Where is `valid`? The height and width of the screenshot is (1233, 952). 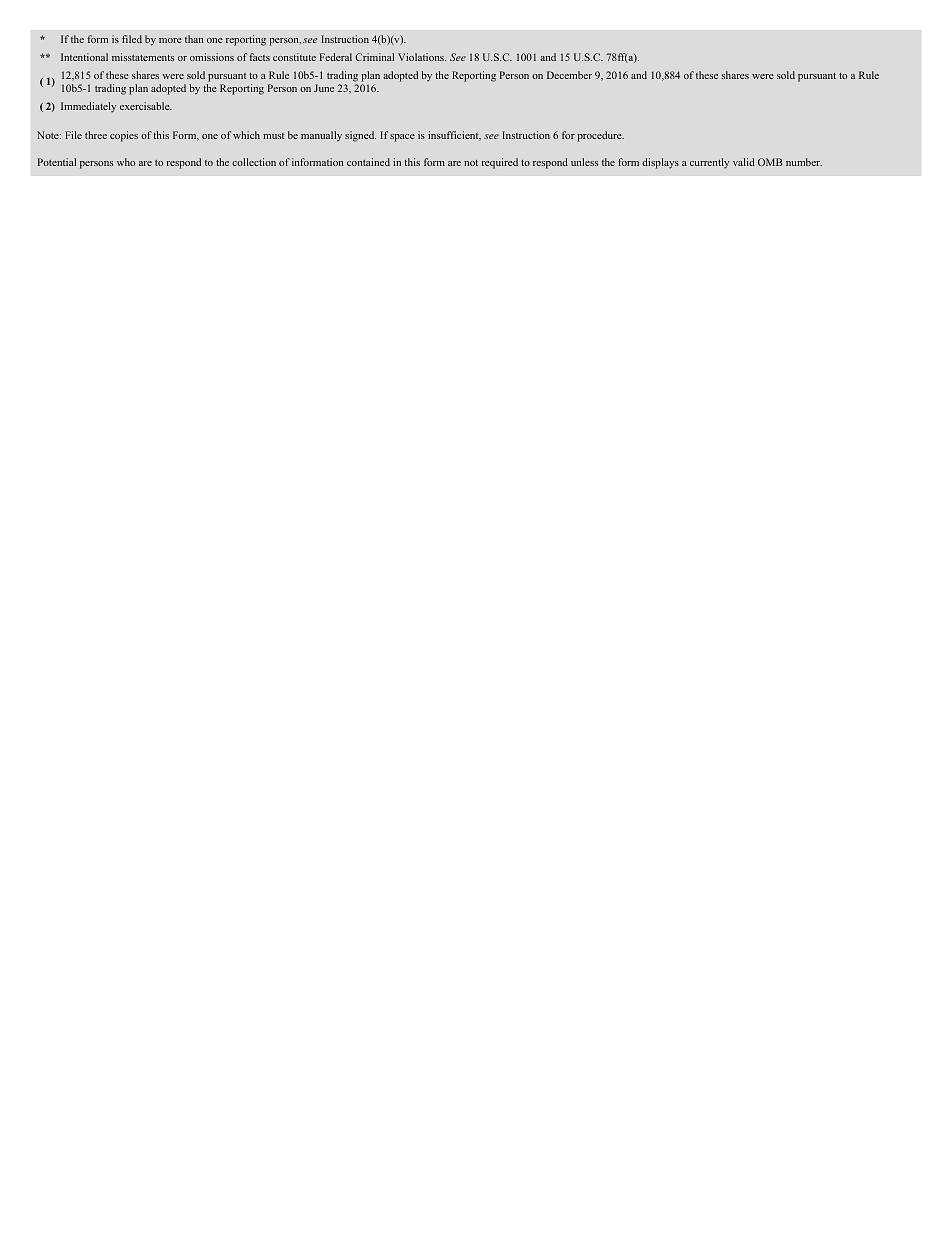
valid is located at coordinates (744, 162).
